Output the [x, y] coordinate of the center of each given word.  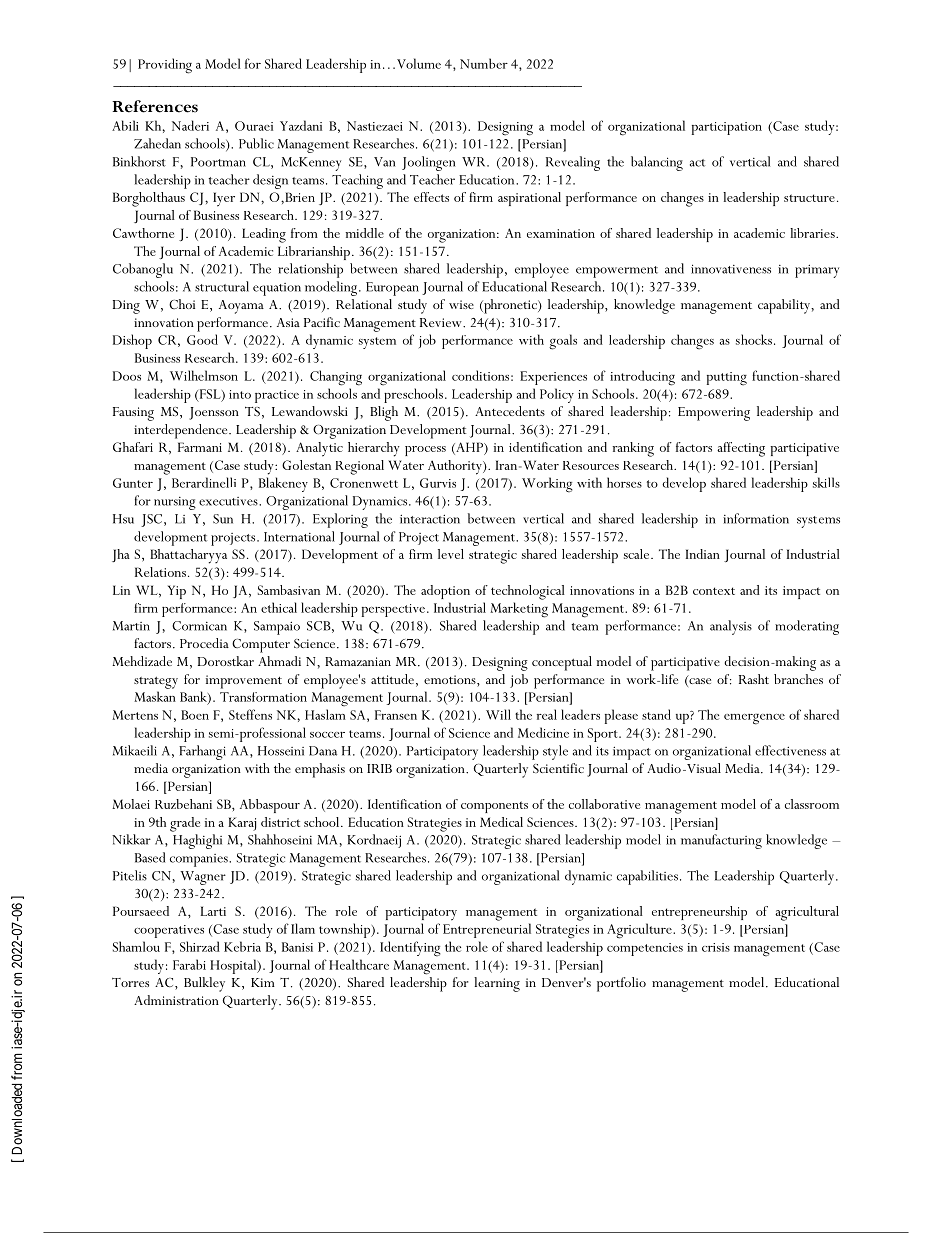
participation [727, 128]
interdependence [182, 431]
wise [461, 304]
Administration [176, 1000]
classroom [812, 804]
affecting [741, 449]
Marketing [519, 610]
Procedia [204, 643]
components [494, 807]
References [155, 106]
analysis [731, 627]
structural [222, 286]
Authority [456, 467]
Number [484, 63]
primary [817, 271]
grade [185, 824]
